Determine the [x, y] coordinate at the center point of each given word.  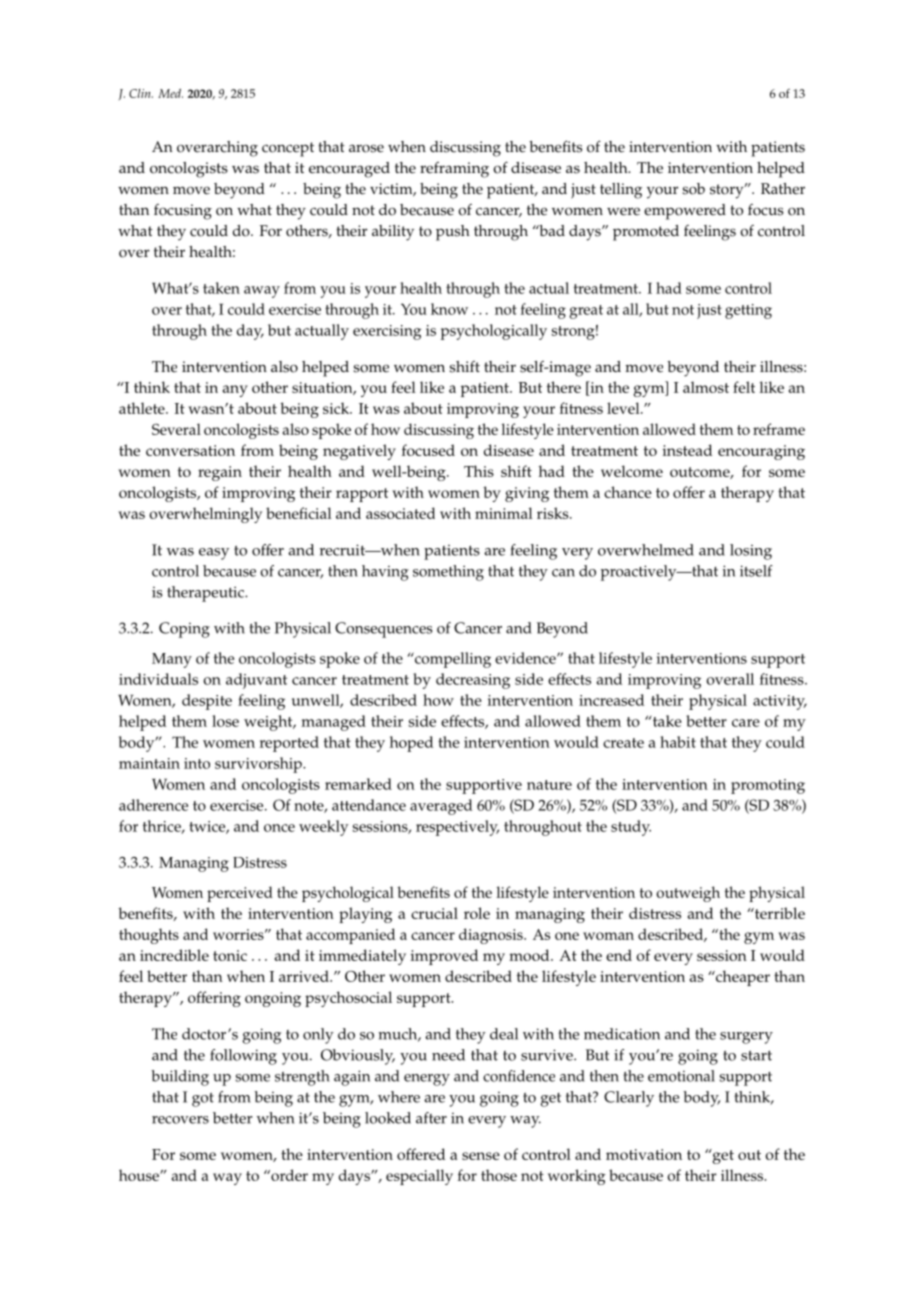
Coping [184, 630]
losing [751, 552]
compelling [451, 660]
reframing [454, 170]
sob [693, 189]
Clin [141, 93]
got [203, 1100]
